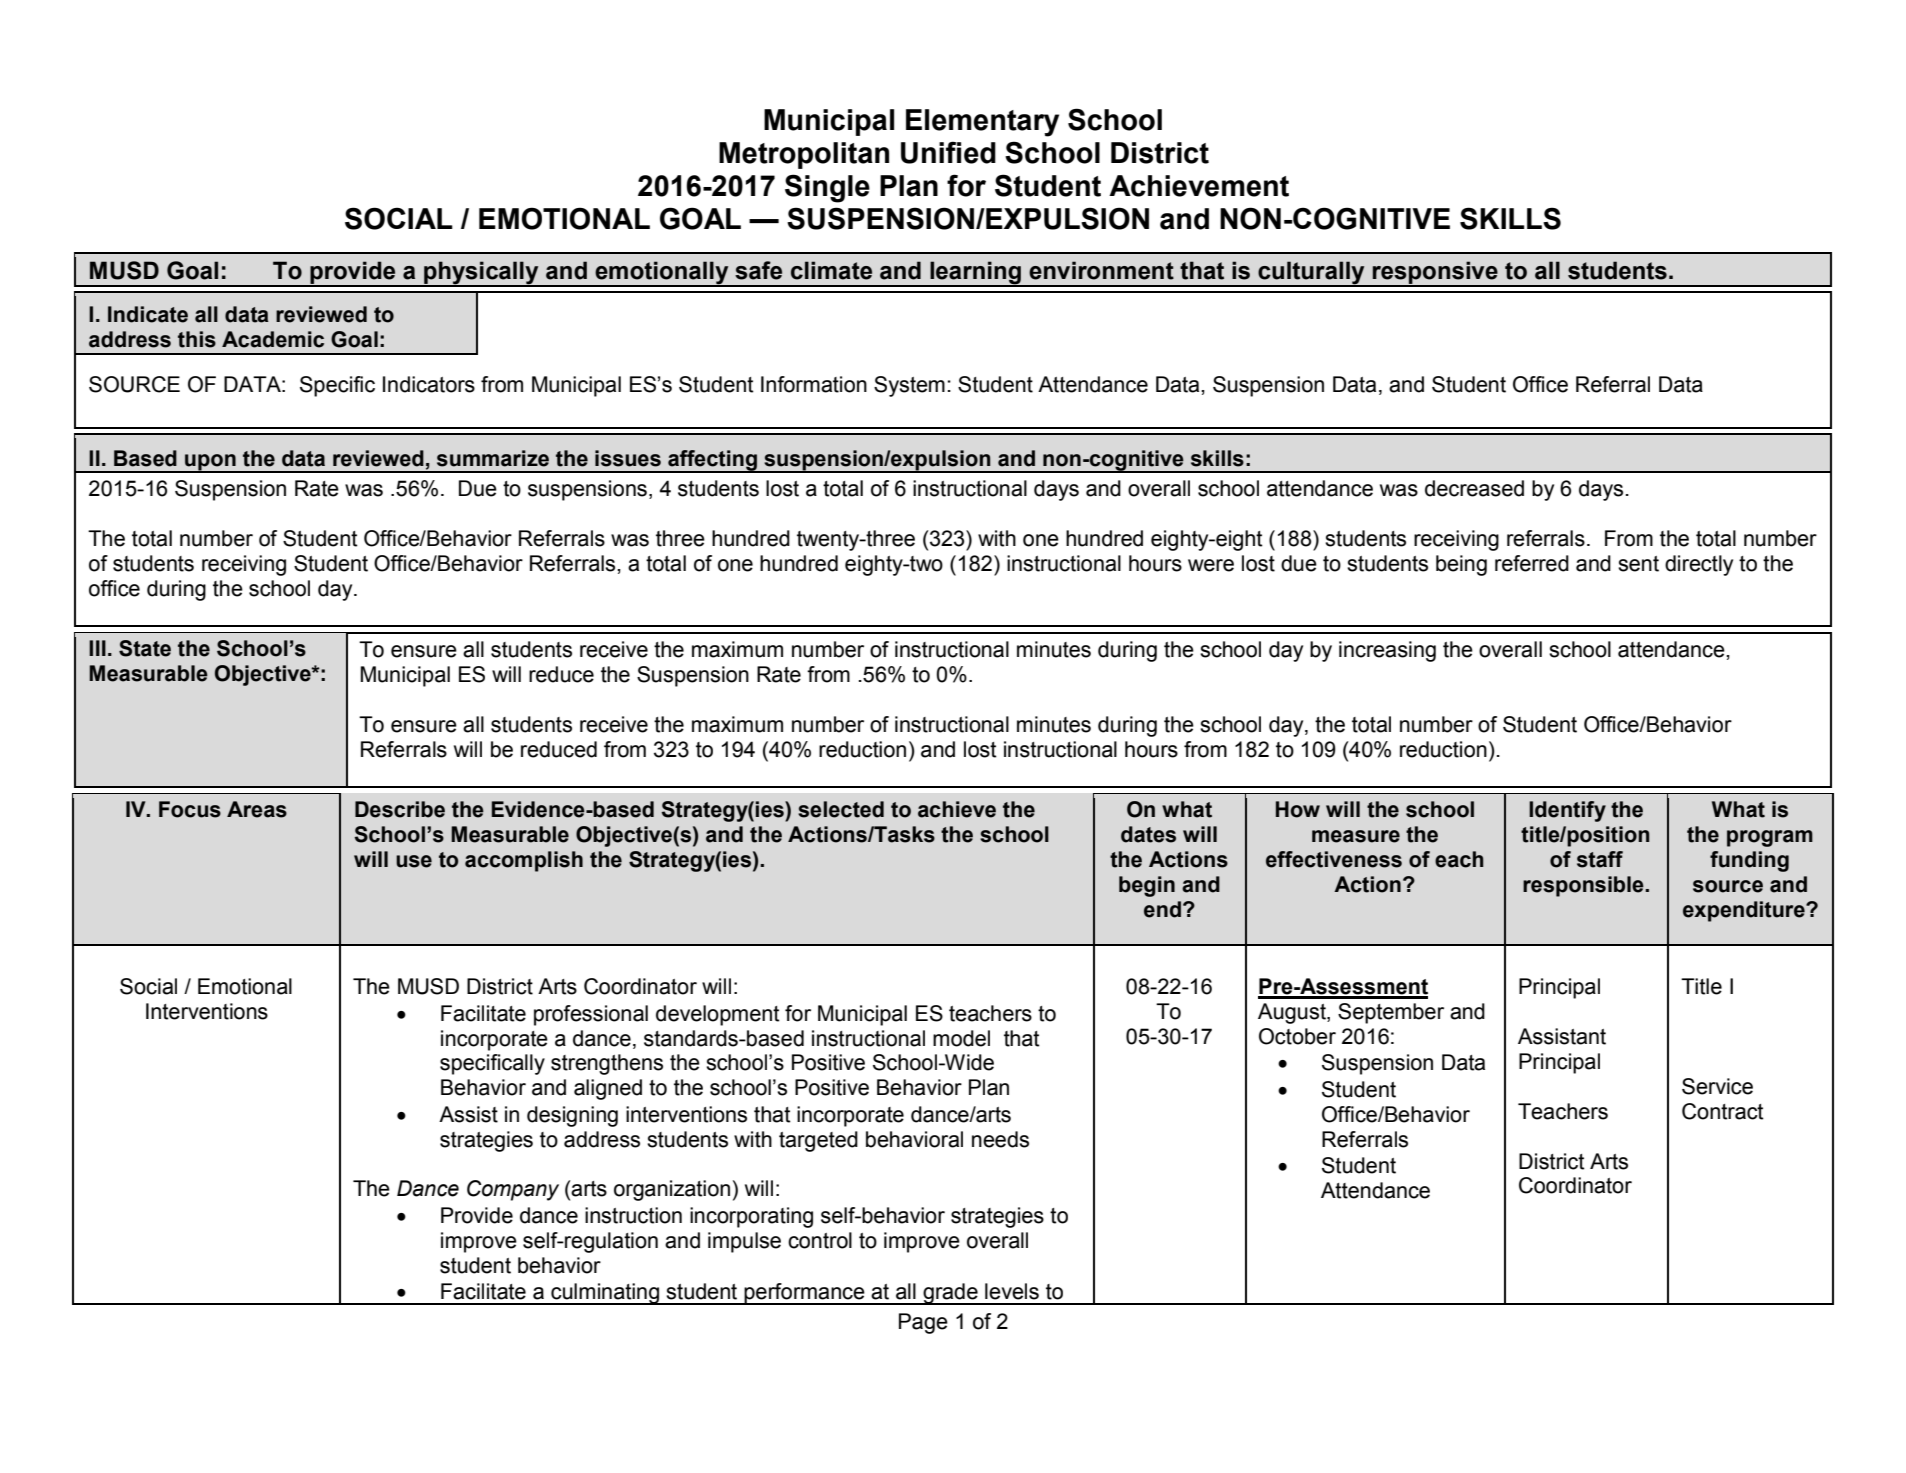 The width and height of the screenshot is (1906, 1473). Describe the element at coordinates (1723, 1111) in the screenshot. I see `Contract` at that location.
